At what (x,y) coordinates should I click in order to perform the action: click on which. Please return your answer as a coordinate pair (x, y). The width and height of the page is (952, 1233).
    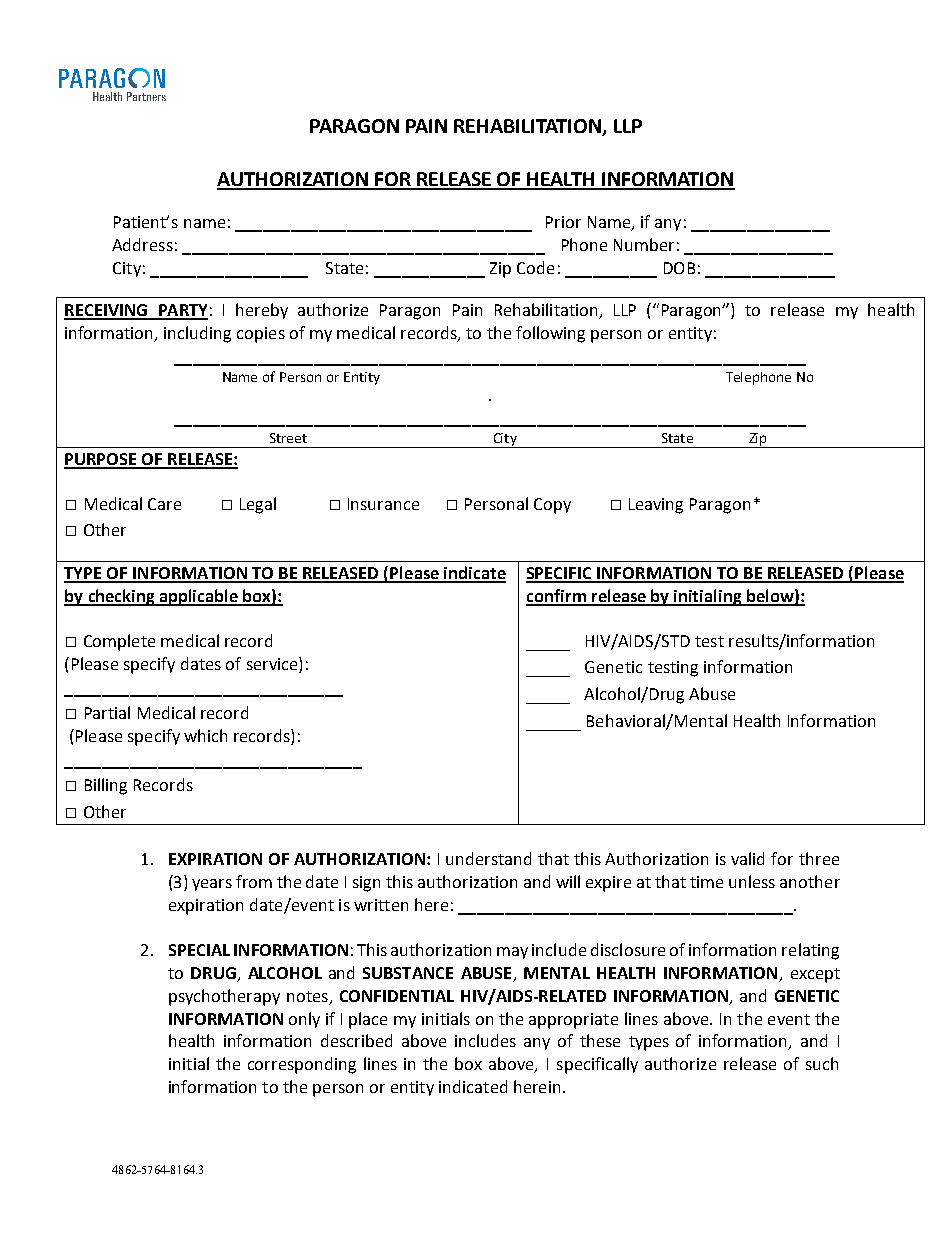
    Looking at the image, I should click on (205, 735).
